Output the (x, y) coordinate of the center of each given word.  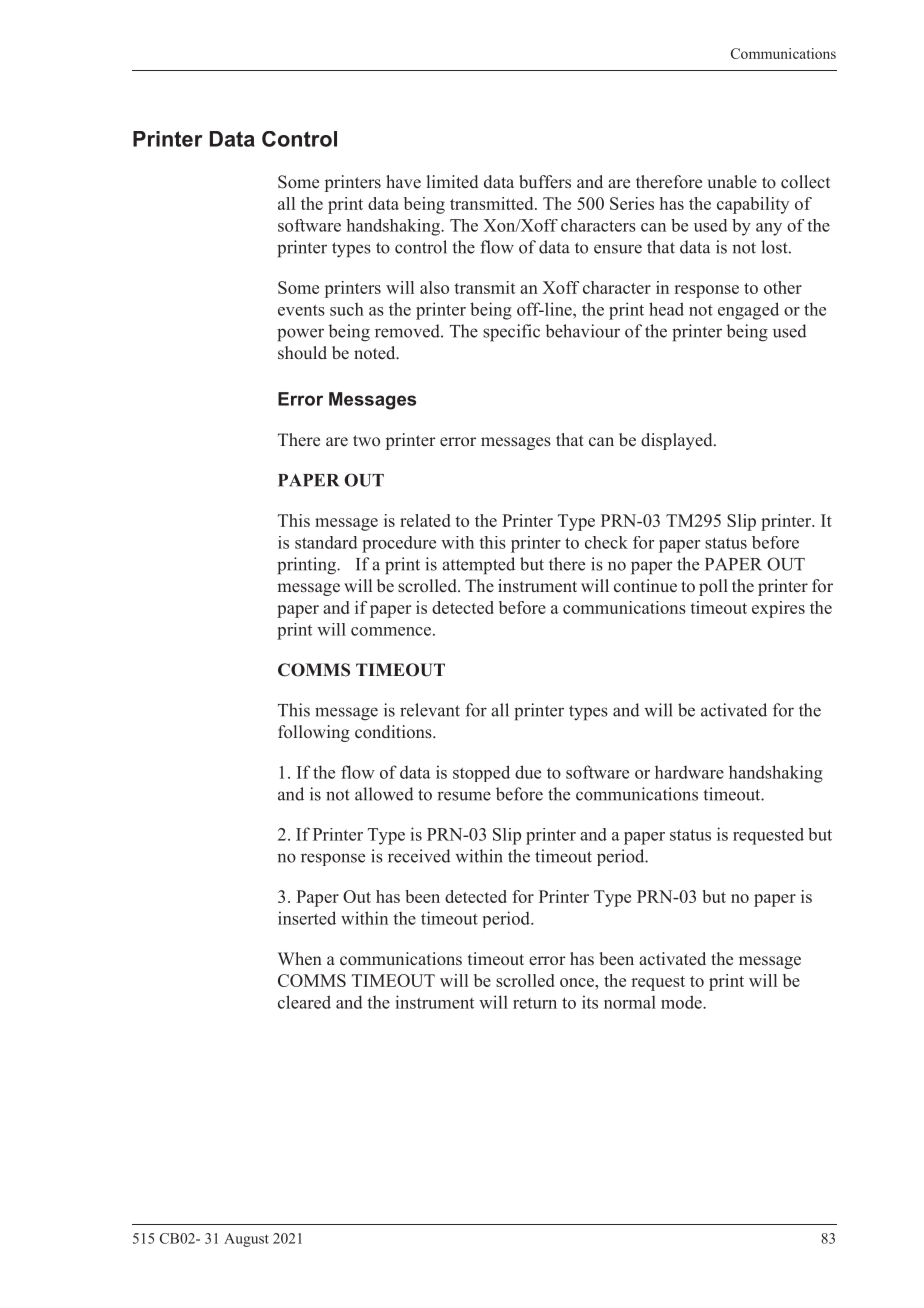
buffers (545, 182)
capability (753, 205)
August (246, 1240)
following (314, 733)
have (403, 182)
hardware (689, 772)
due (528, 772)
